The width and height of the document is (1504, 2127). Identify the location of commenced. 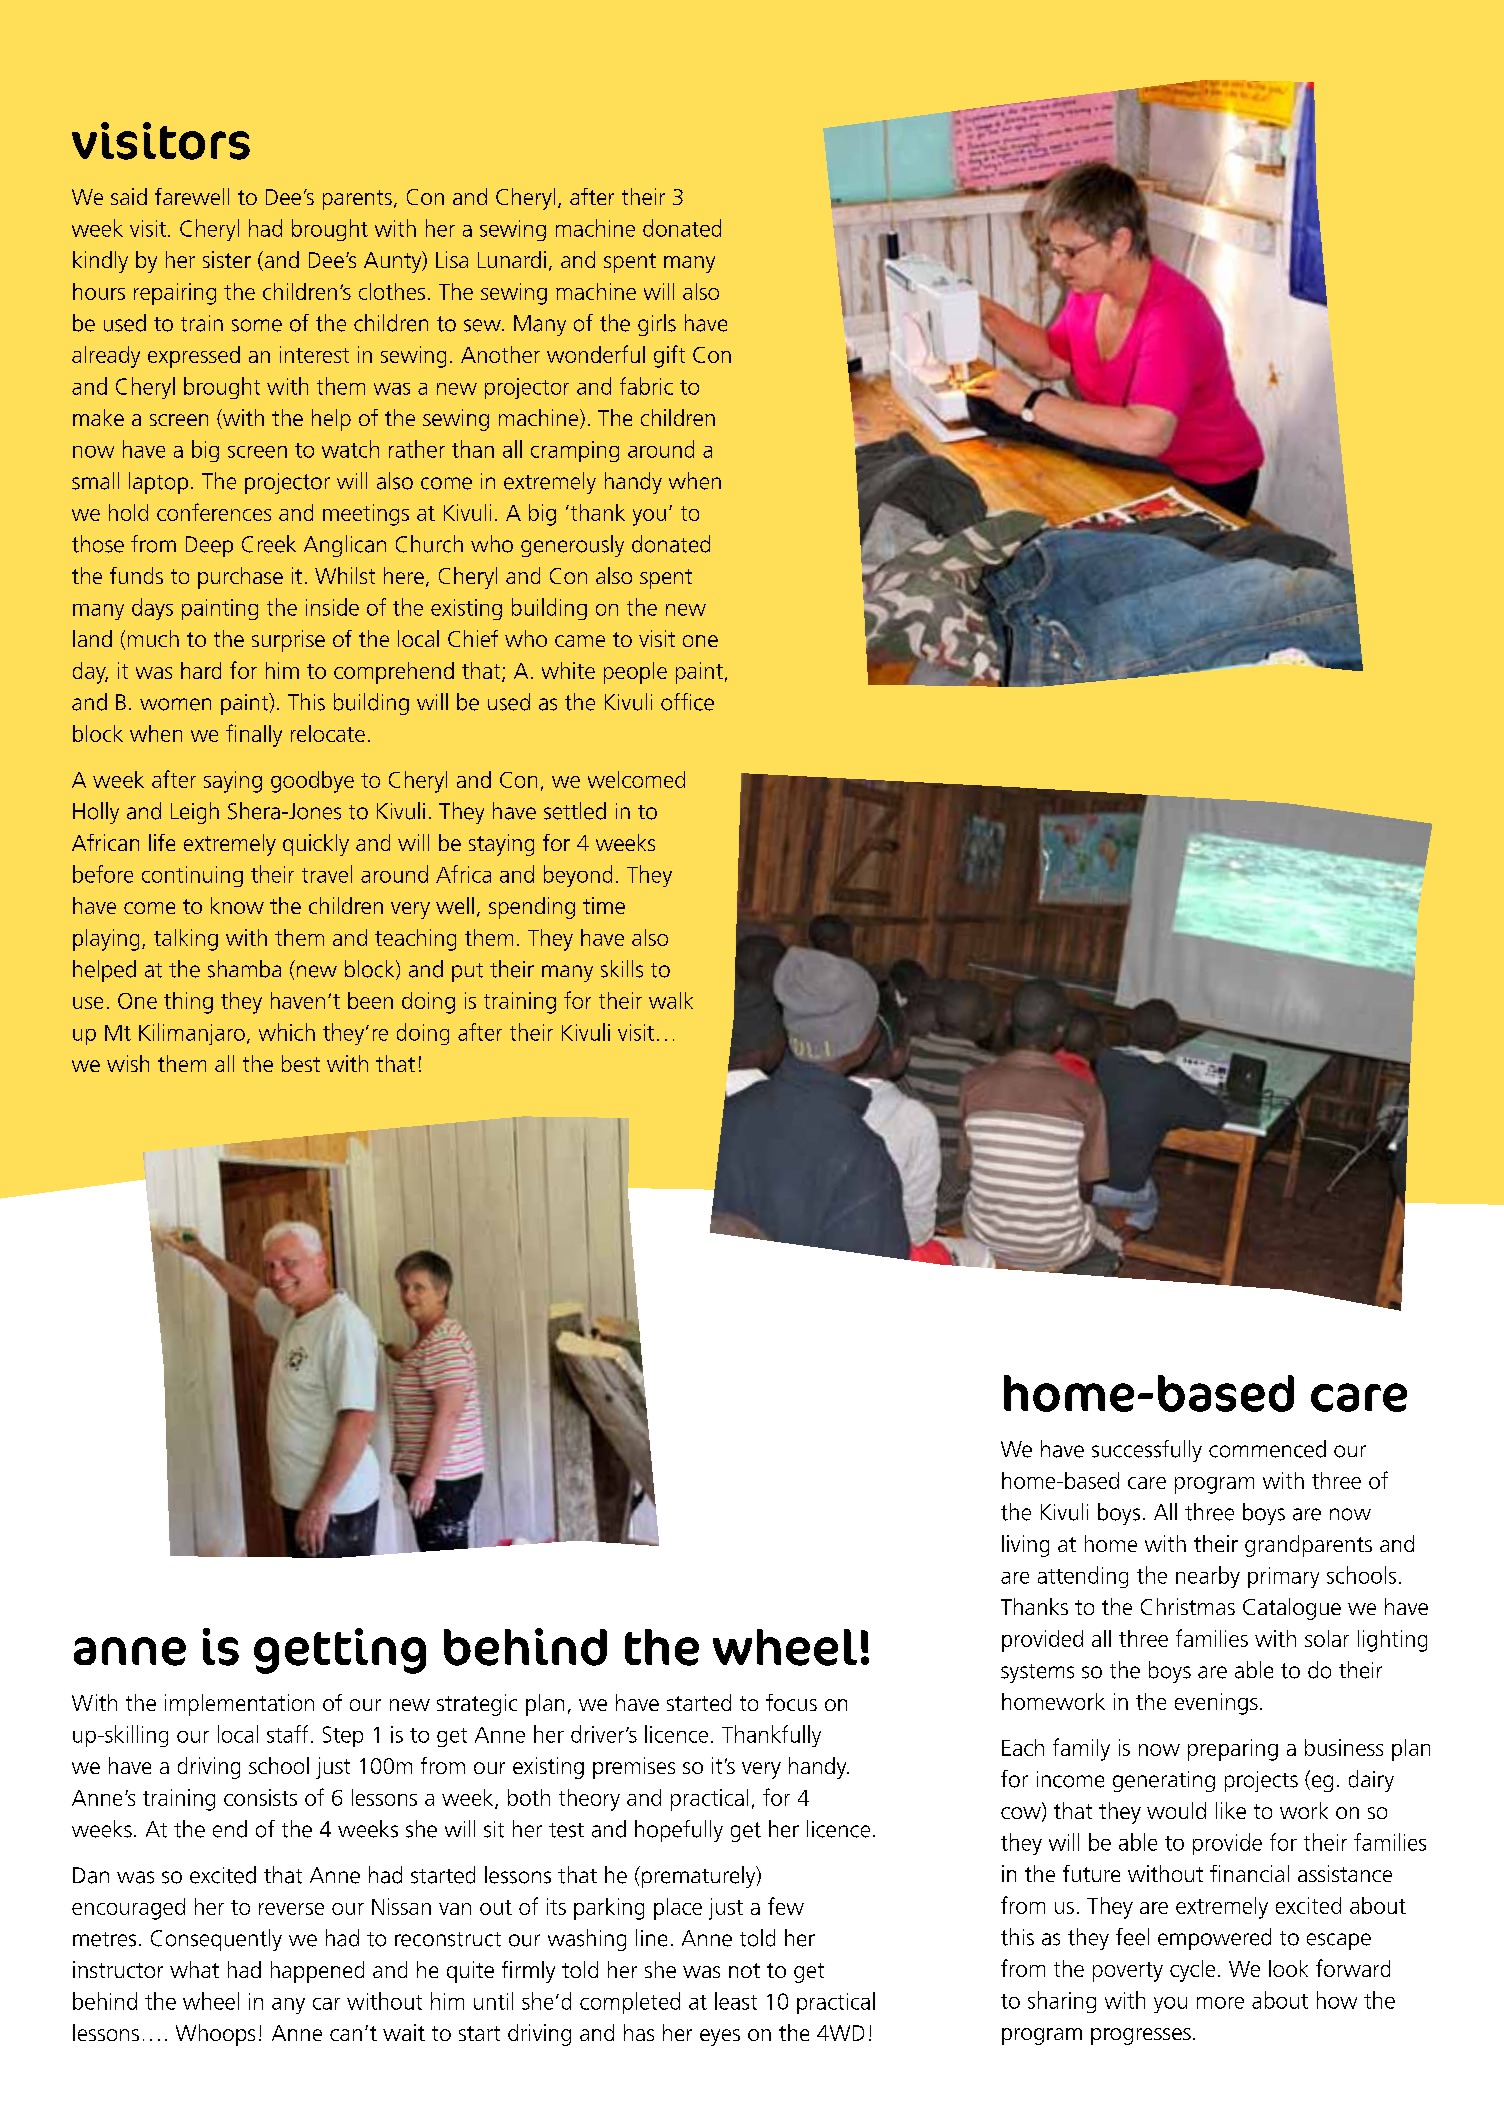
(1267, 1449).
